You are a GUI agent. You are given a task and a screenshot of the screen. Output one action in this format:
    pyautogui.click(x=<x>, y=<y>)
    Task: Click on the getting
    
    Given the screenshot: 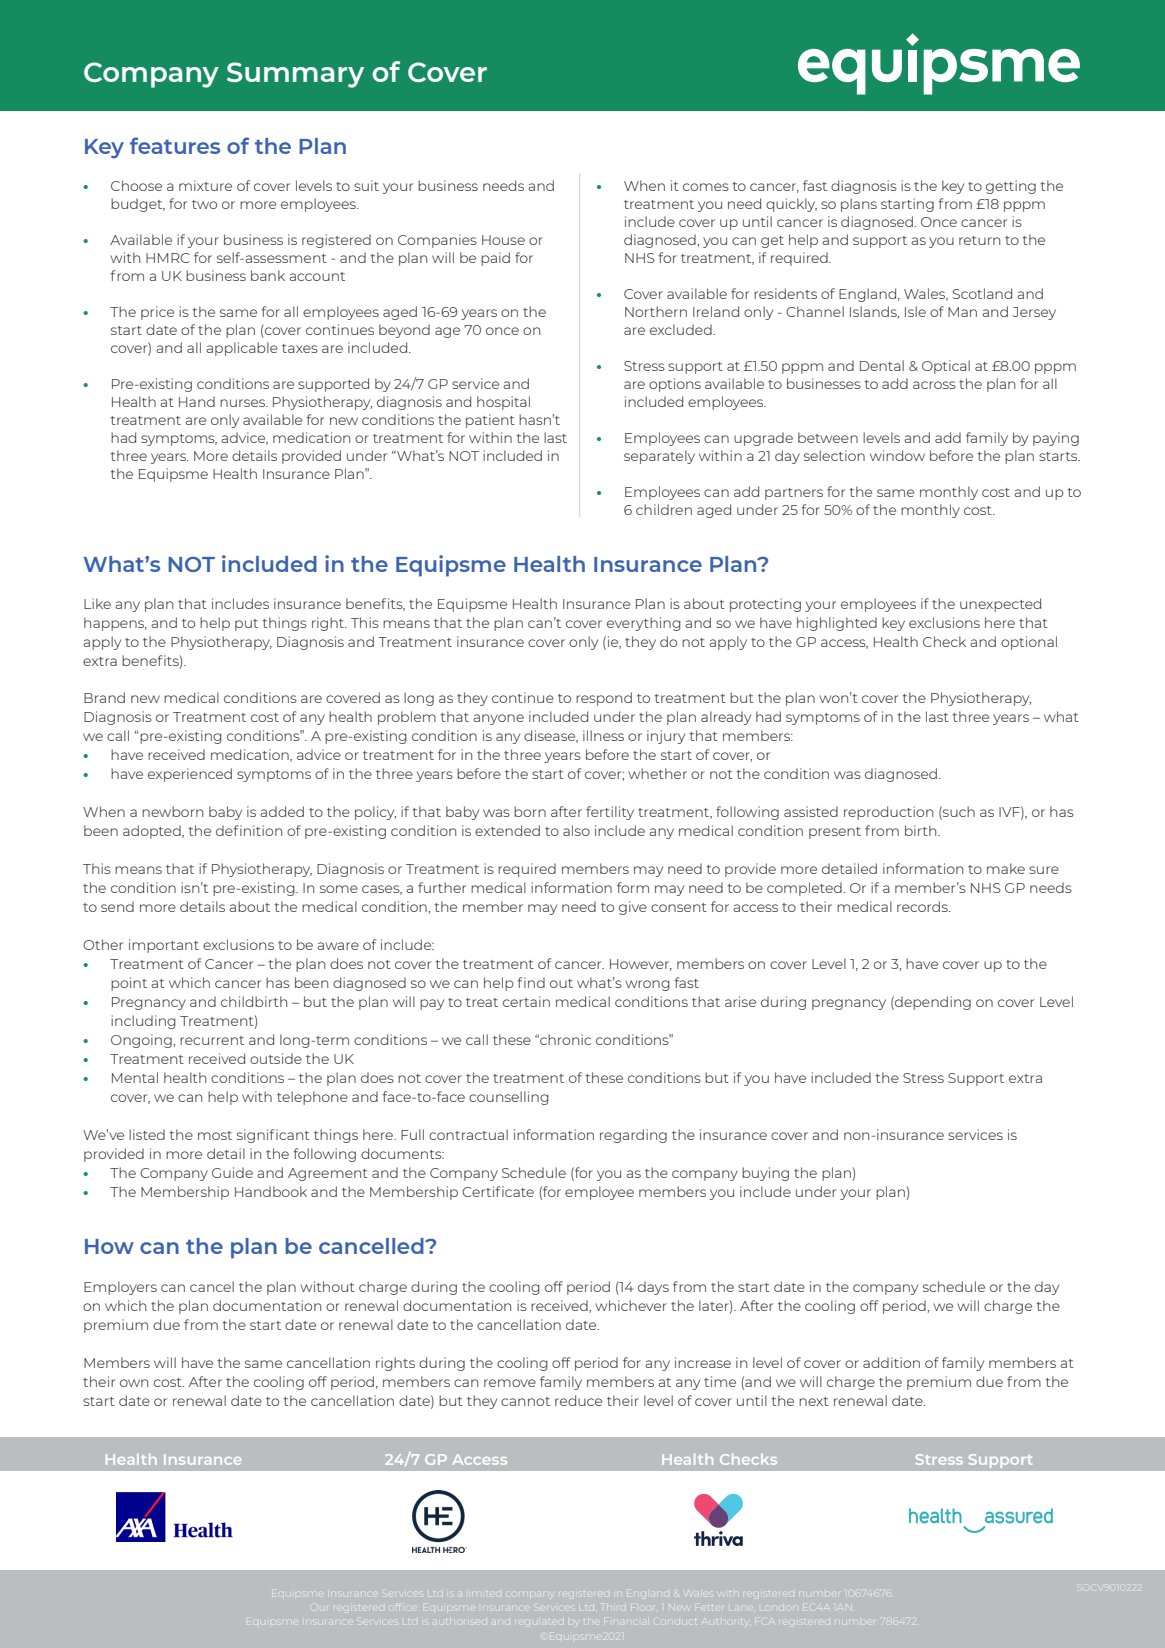 What is the action you would take?
    pyautogui.click(x=1011, y=187)
